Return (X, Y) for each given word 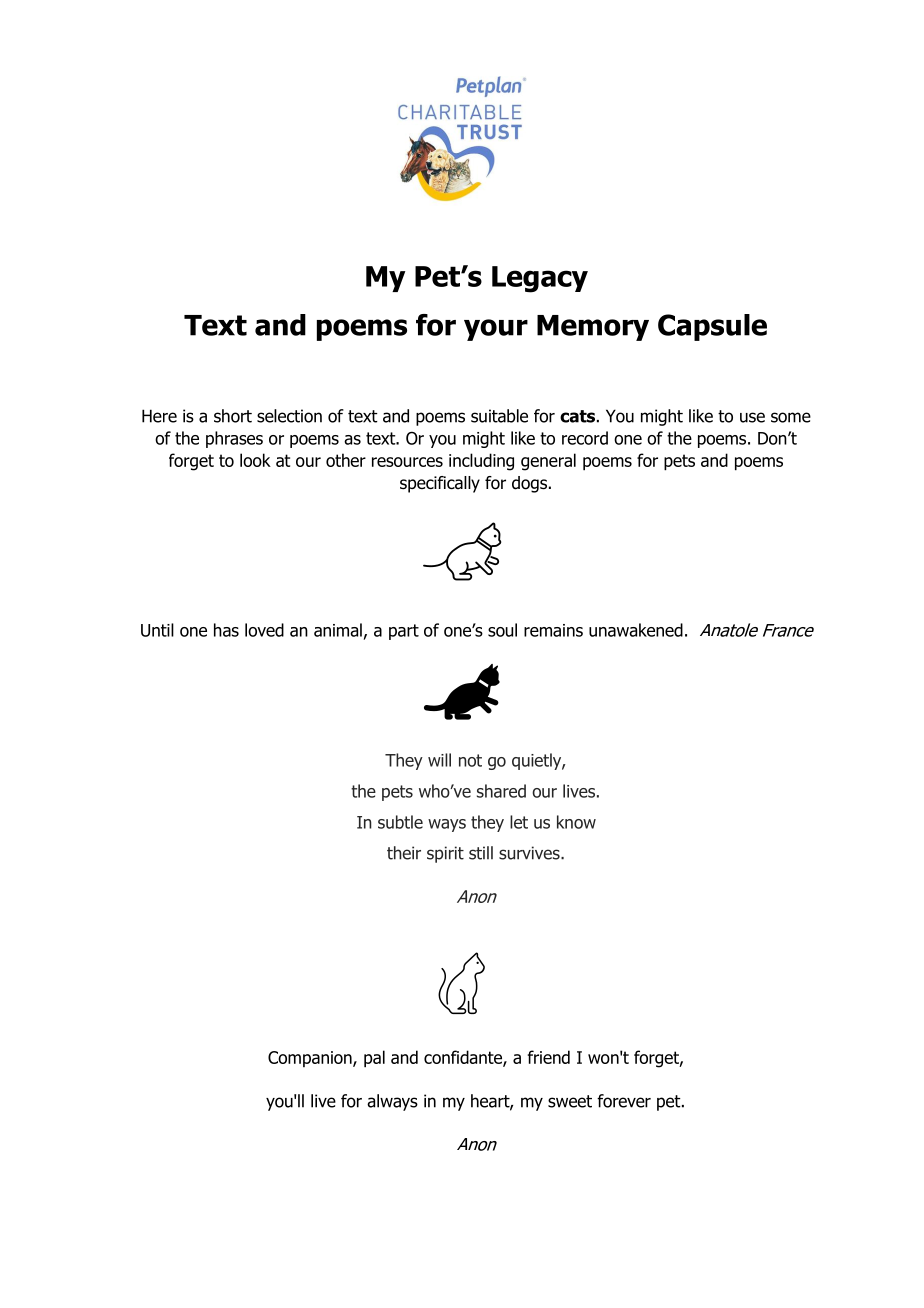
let (519, 822)
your (496, 330)
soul (502, 630)
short (233, 416)
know (576, 822)
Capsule (712, 327)
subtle (400, 822)
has (226, 630)
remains (553, 630)
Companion (311, 1059)
